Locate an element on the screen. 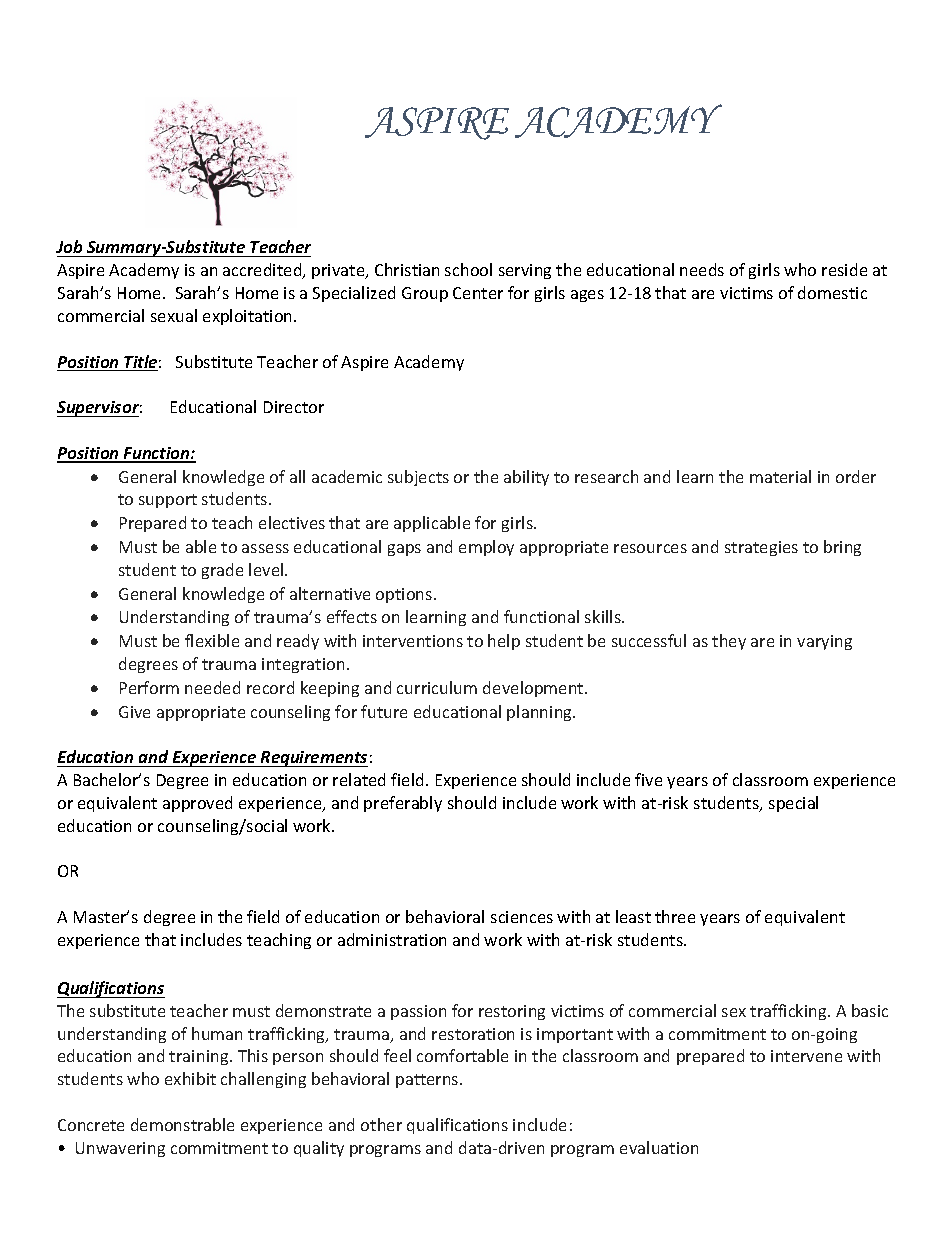 The height and width of the screenshot is (1233, 952). curriculum is located at coordinates (437, 687).
